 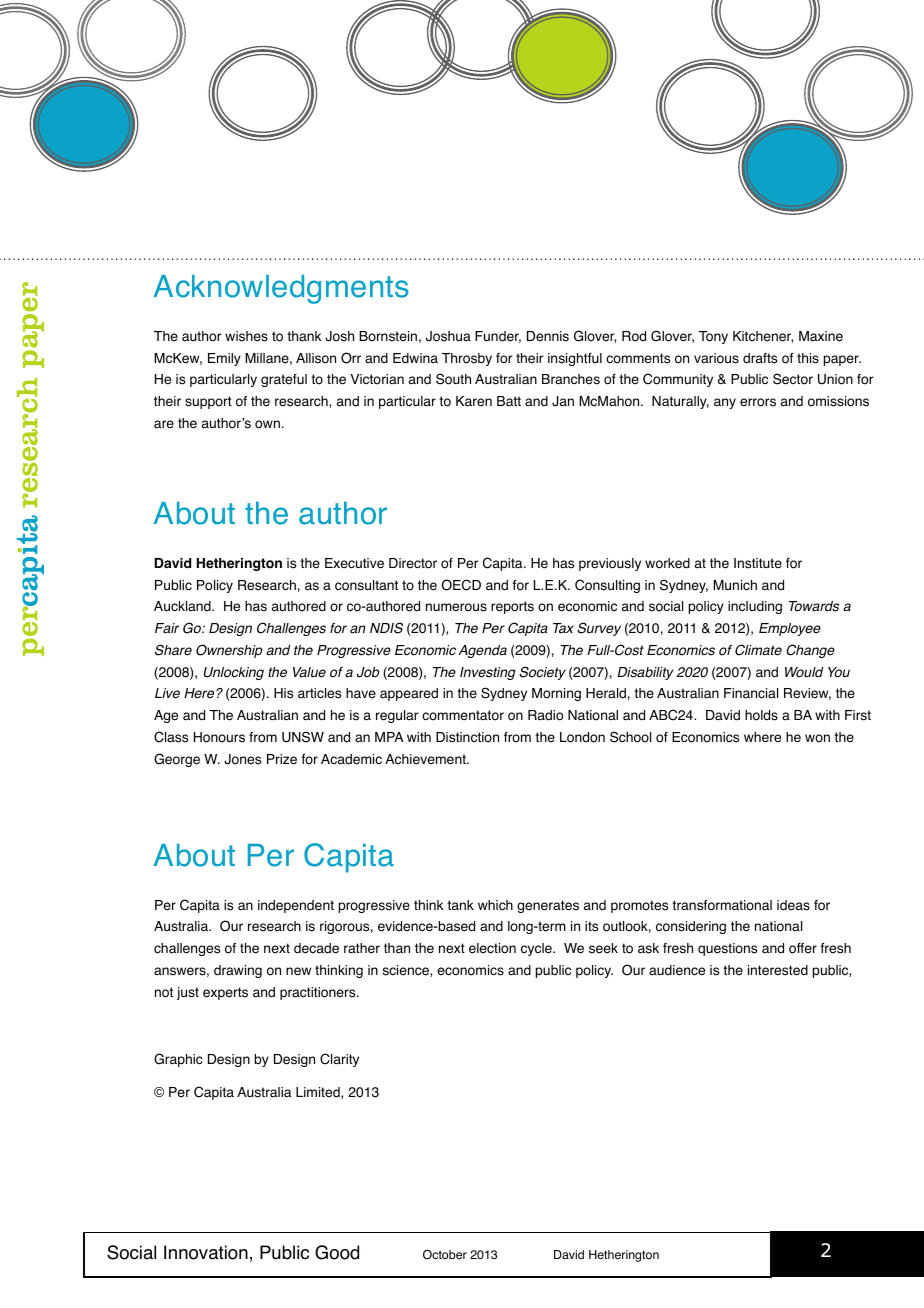 I want to click on Jones, so click(x=242, y=759).
